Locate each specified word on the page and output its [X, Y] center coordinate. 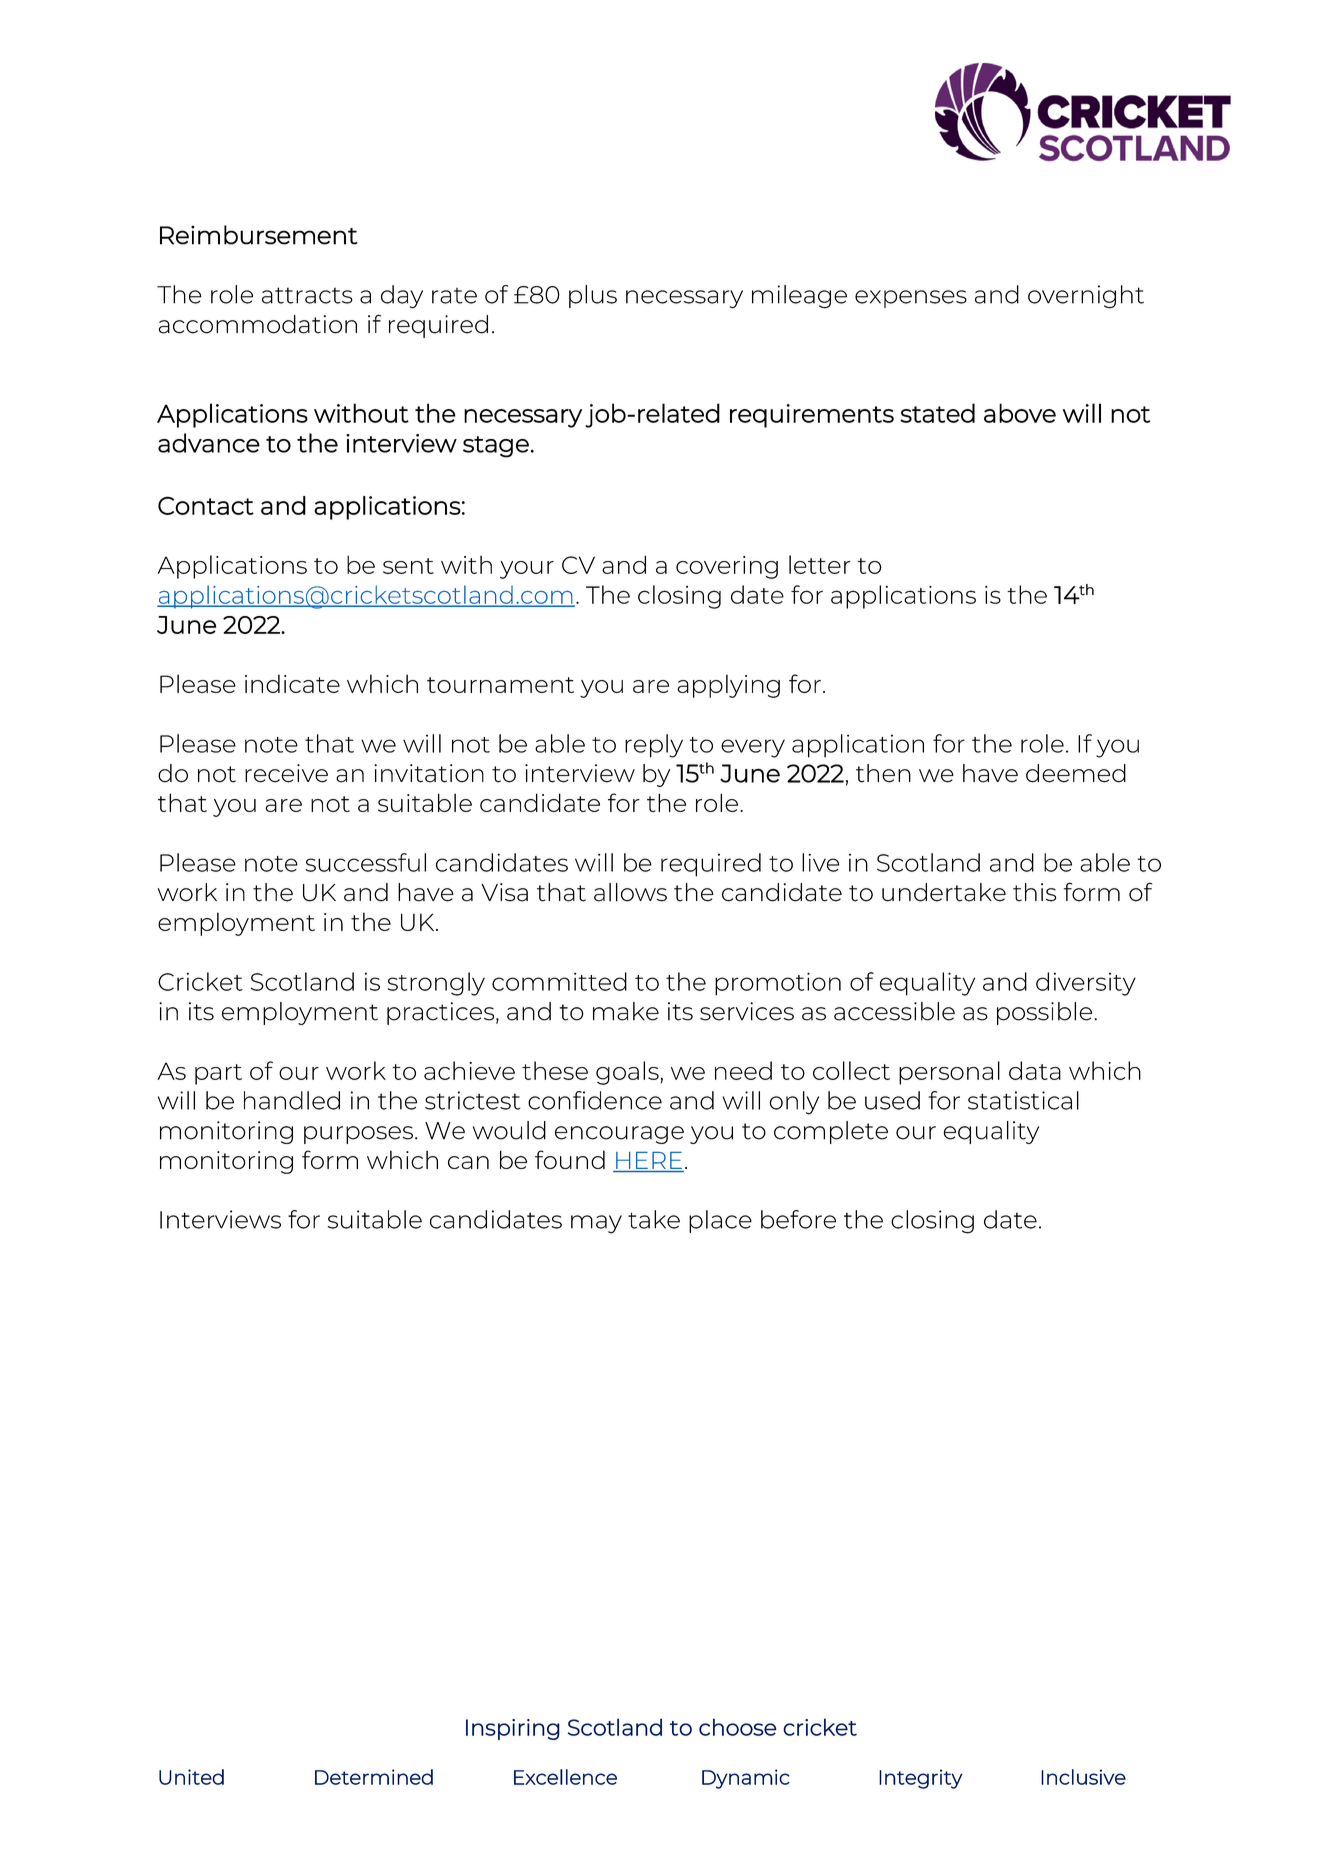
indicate [292, 683]
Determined [374, 1777]
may [596, 1224]
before [798, 1219]
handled [292, 1100]
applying [728, 686]
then [883, 773]
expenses [911, 299]
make [626, 1011]
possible [1046, 1013]
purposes [358, 1135]
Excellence [565, 1777]
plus [593, 296]
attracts [307, 295]
